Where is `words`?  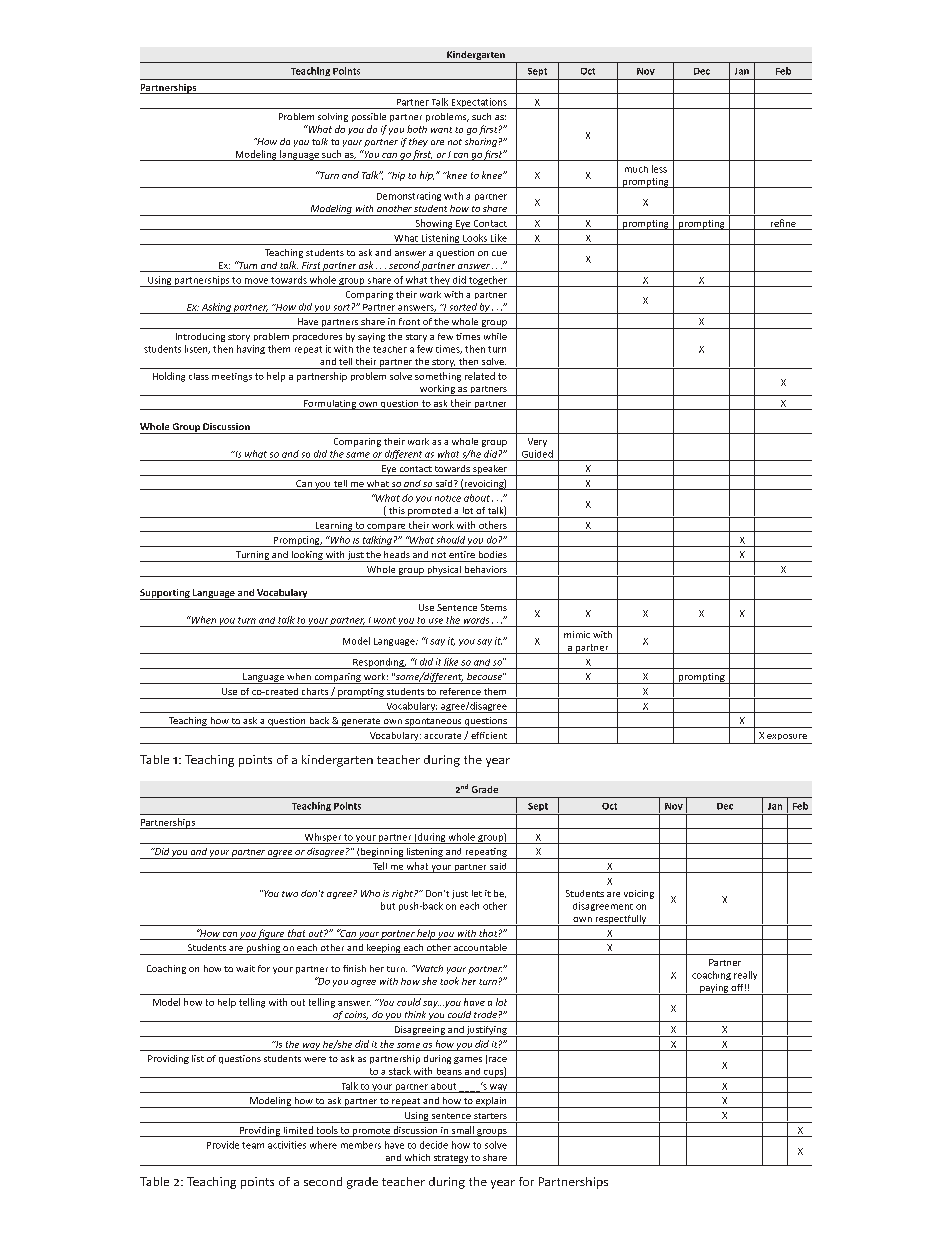 words is located at coordinates (476, 620).
